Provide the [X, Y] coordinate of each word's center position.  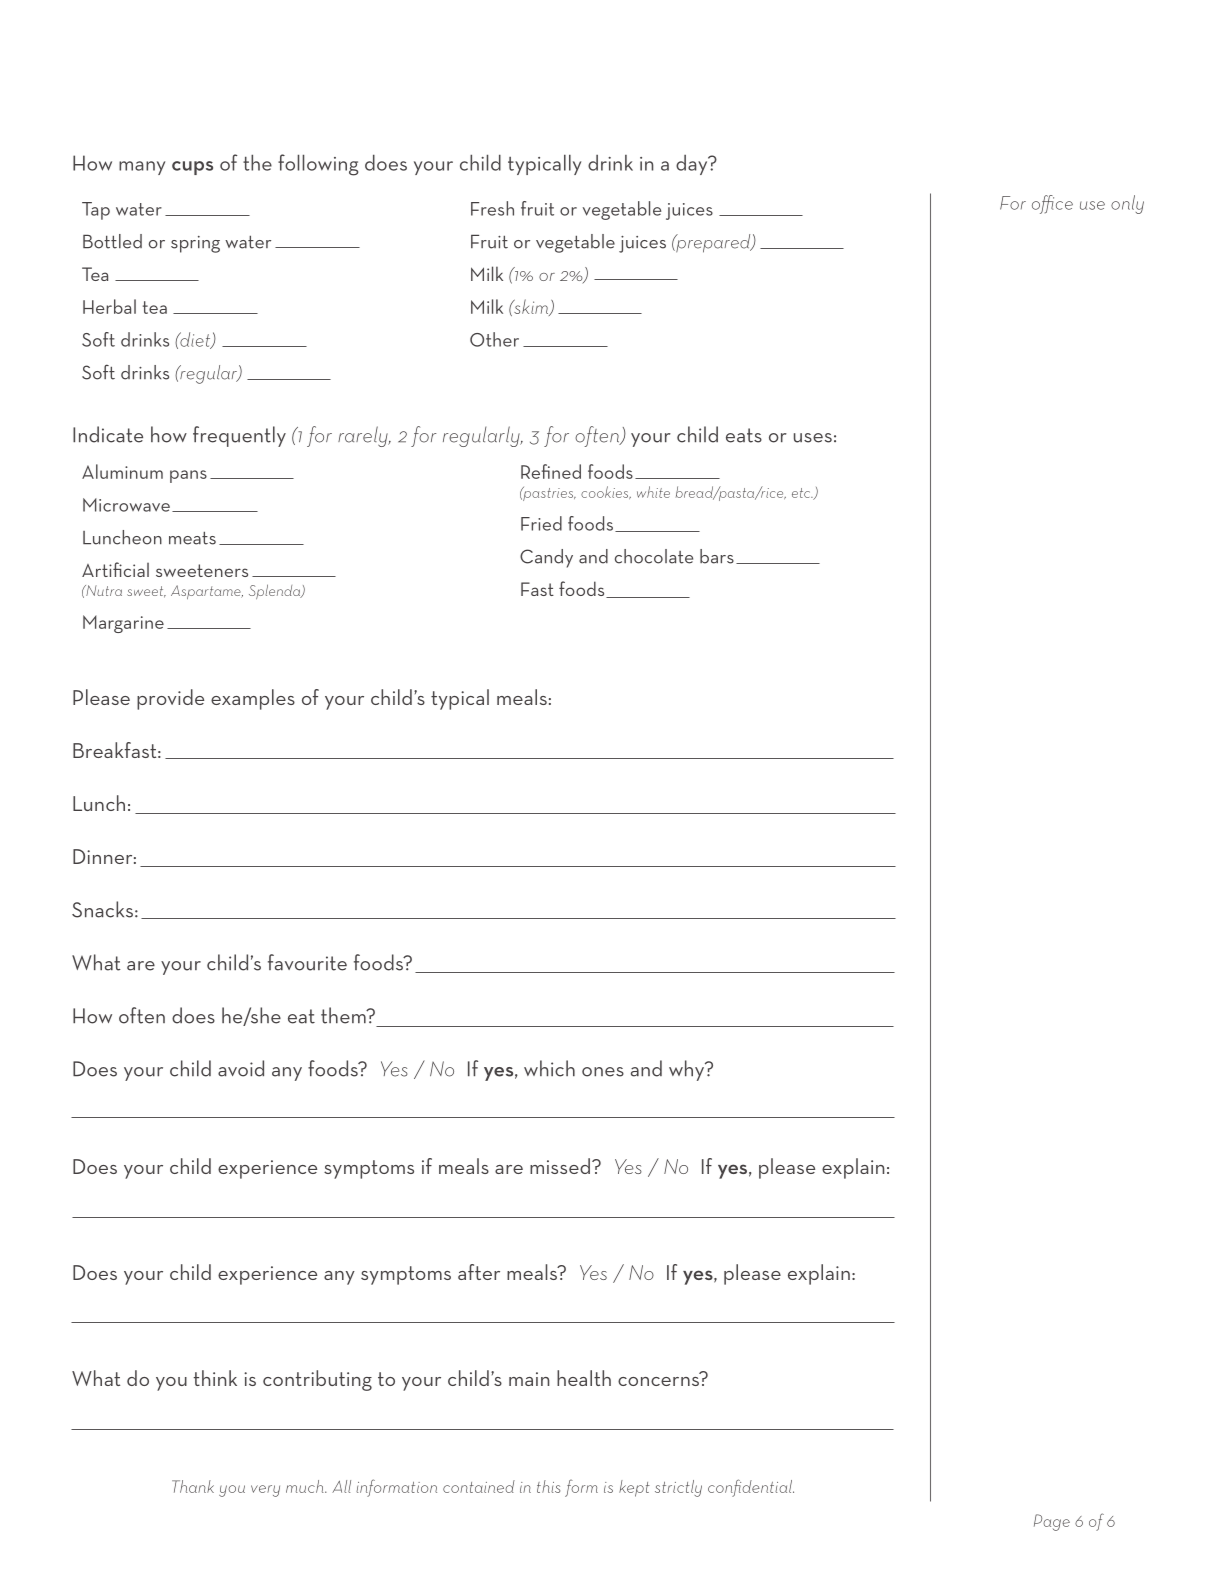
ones [603, 1072]
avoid [241, 1068]
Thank [193, 1486]
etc [802, 493]
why [688, 1070]
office [1052, 204]
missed [560, 1166]
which [549, 1068]
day [693, 165]
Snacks [102, 909]
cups [192, 168]
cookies [605, 492]
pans [188, 476]
